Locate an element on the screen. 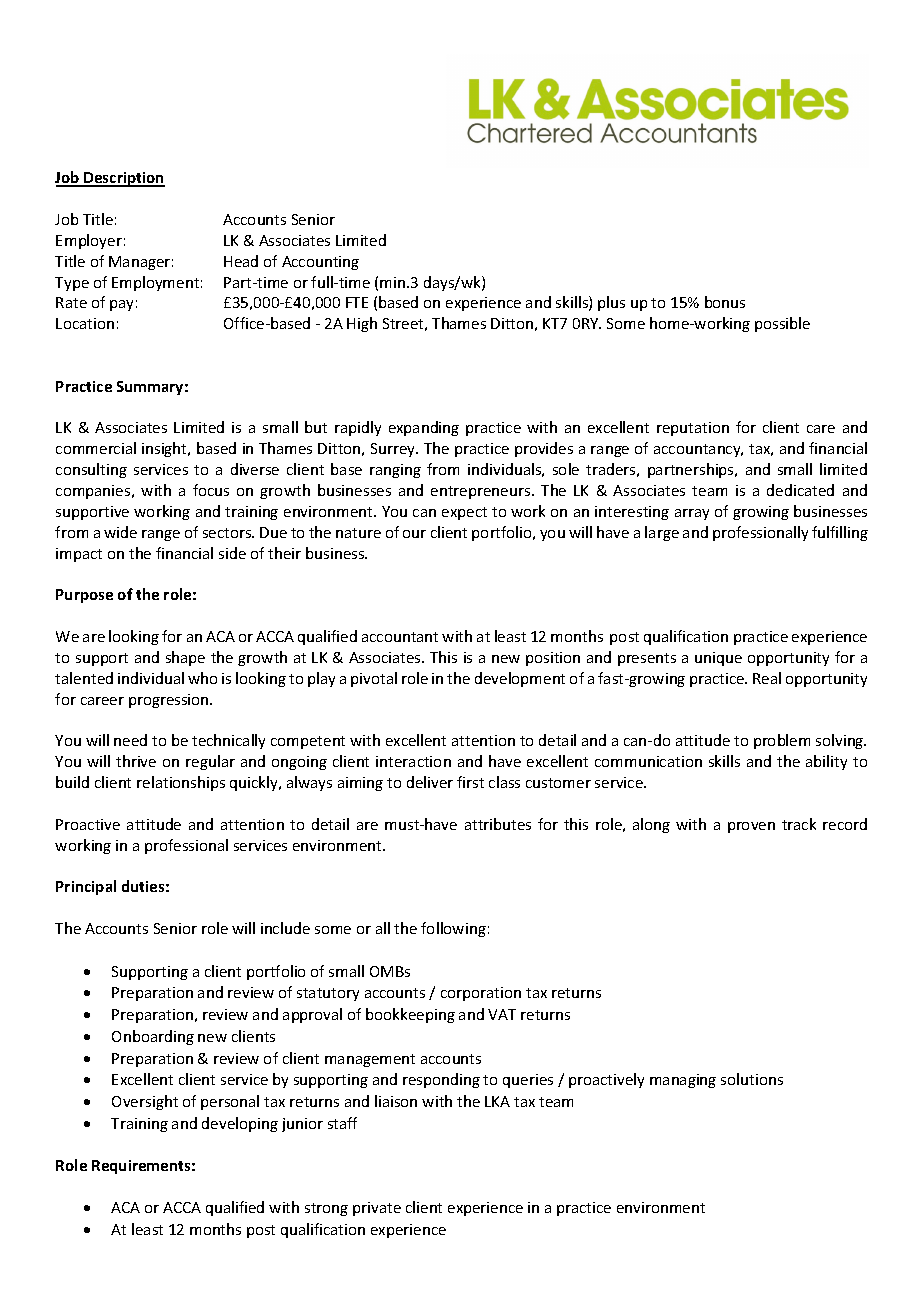 Image resolution: width=924 pixels, height=1308 pixels. developing is located at coordinates (240, 1124).
